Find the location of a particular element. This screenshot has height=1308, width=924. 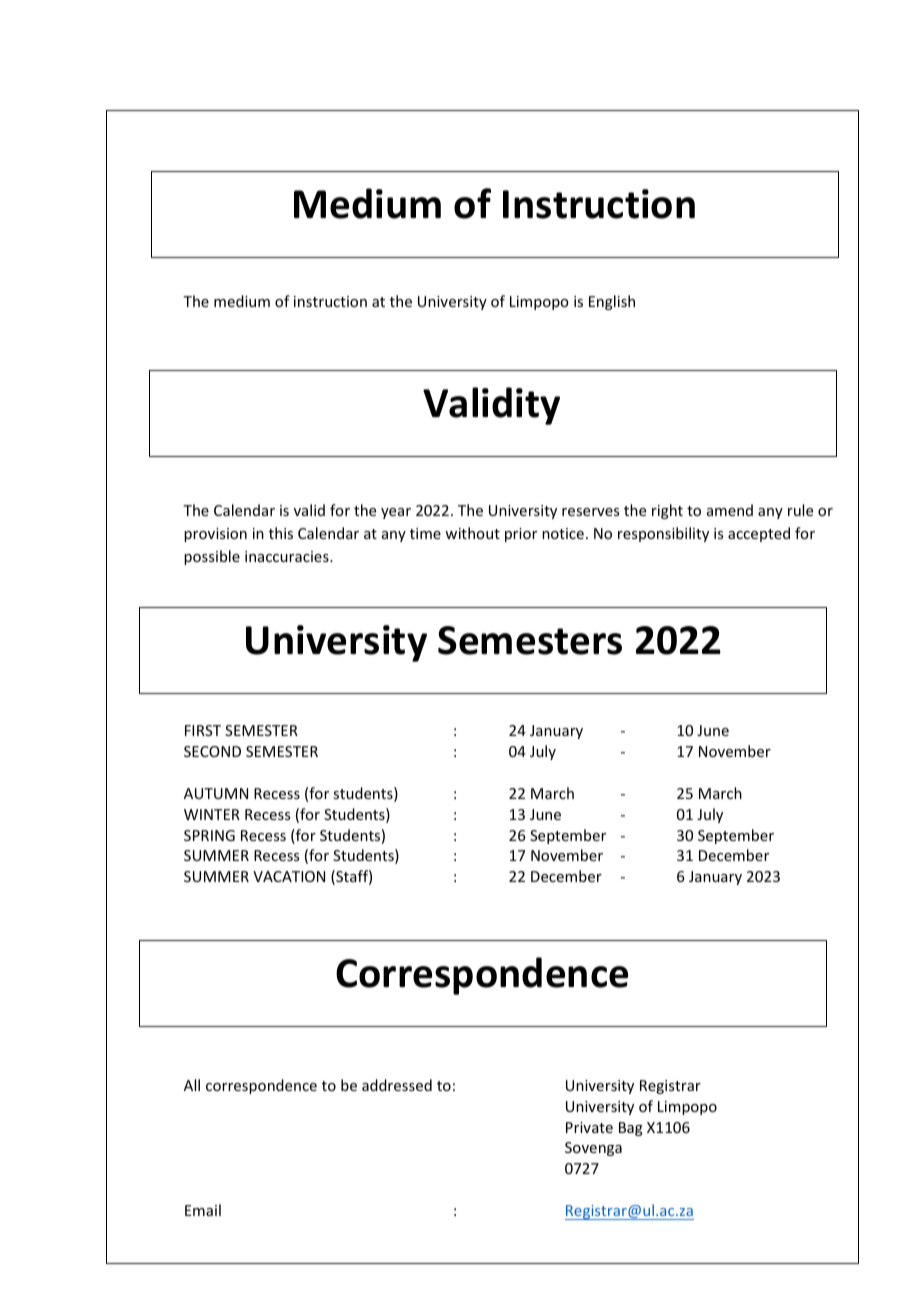

Email is located at coordinates (203, 1210).
